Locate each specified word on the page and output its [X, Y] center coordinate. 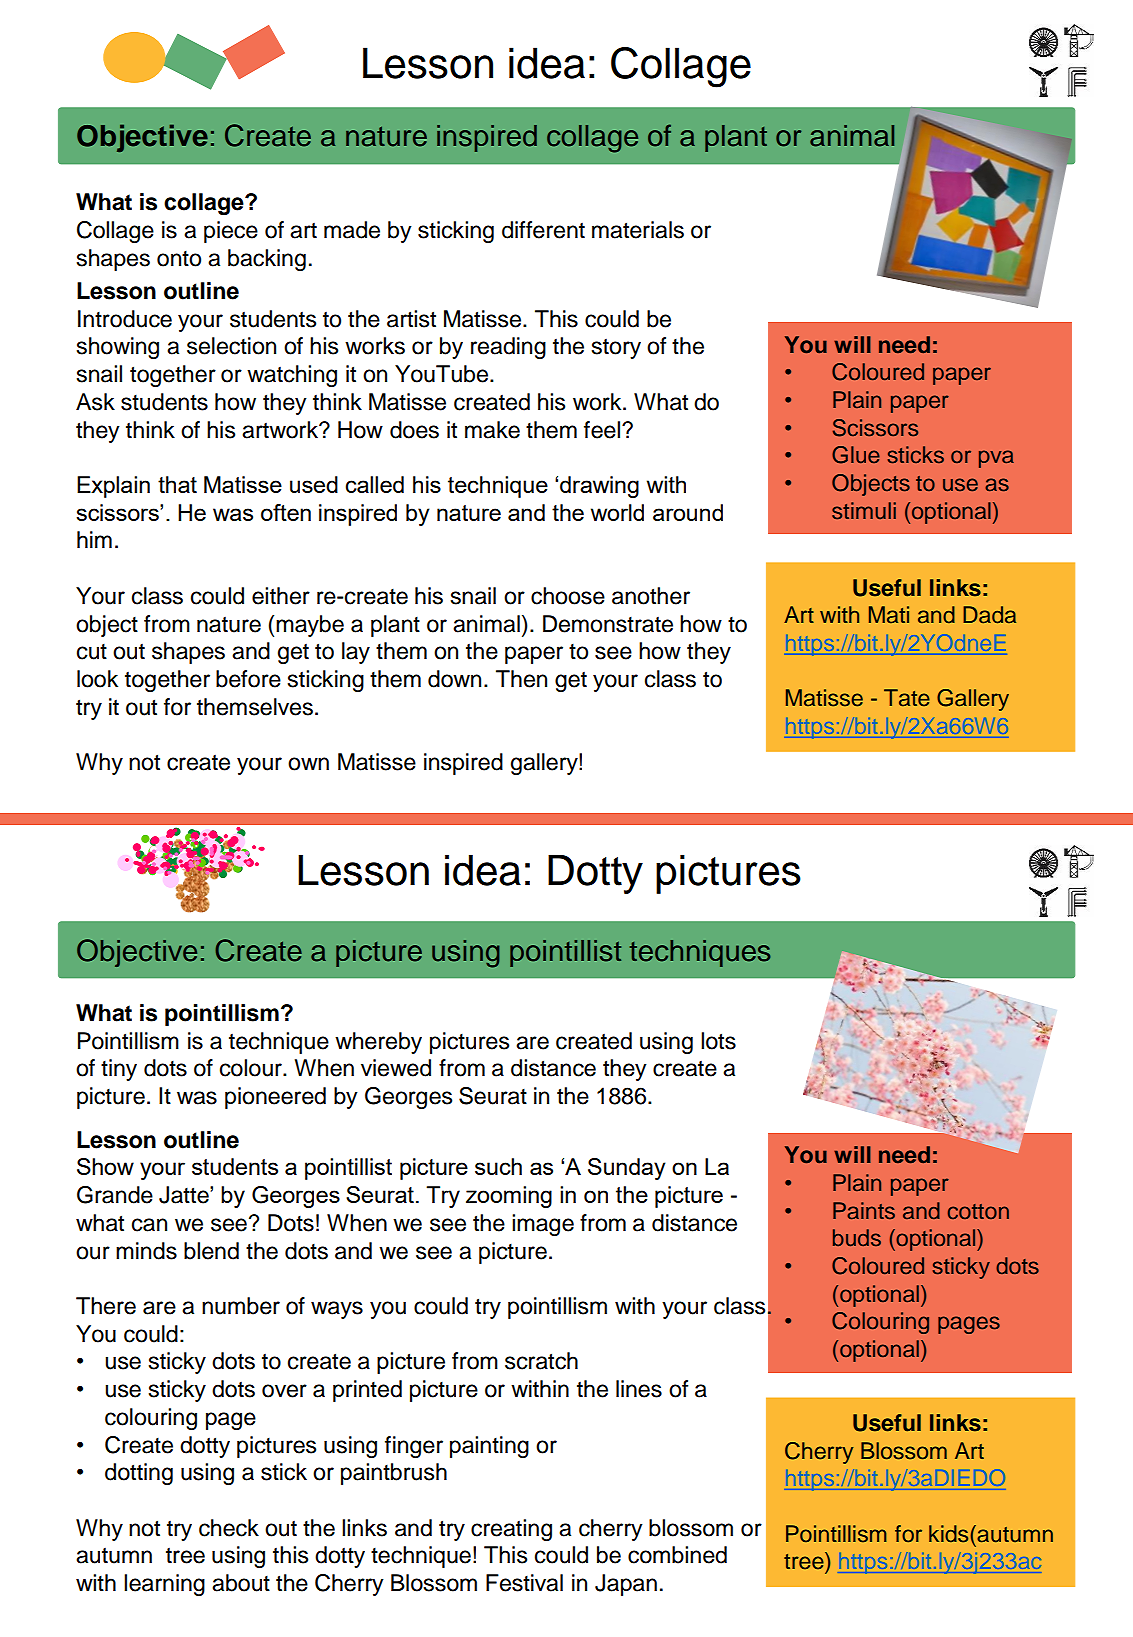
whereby [378, 1043]
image [543, 1225]
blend [211, 1251]
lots [718, 1041]
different [543, 230]
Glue [856, 455]
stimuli [864, 511]
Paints [864, 1211]
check [229, 1528]
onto [179, 259]
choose [568, 596]
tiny [119, 1070]
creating [511, 1530]
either [281, 596]
